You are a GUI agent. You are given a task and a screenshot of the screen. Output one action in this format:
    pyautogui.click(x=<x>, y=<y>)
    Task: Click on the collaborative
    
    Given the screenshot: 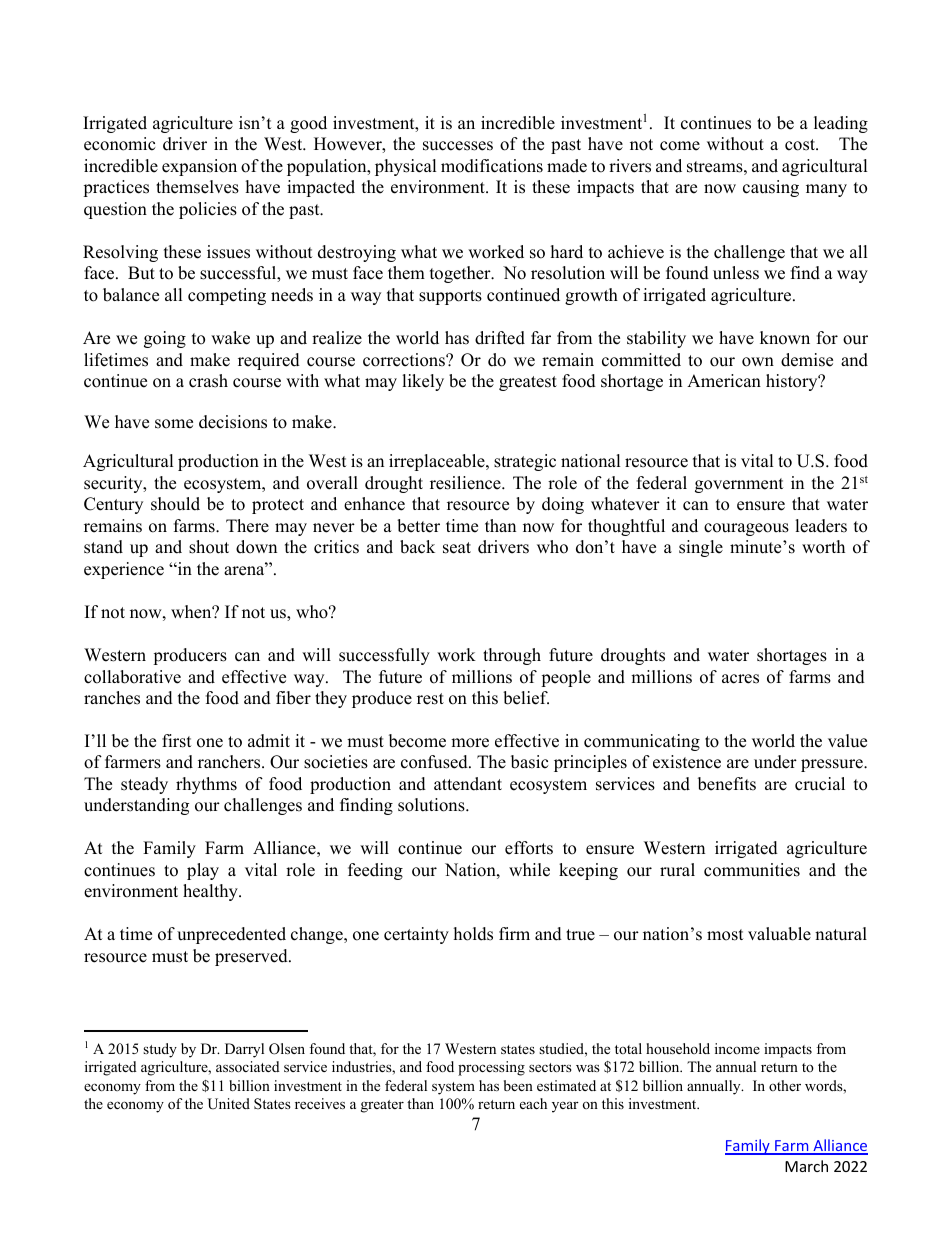 What is the action you would take?
    pyautogui.click(x=132, y=677)
